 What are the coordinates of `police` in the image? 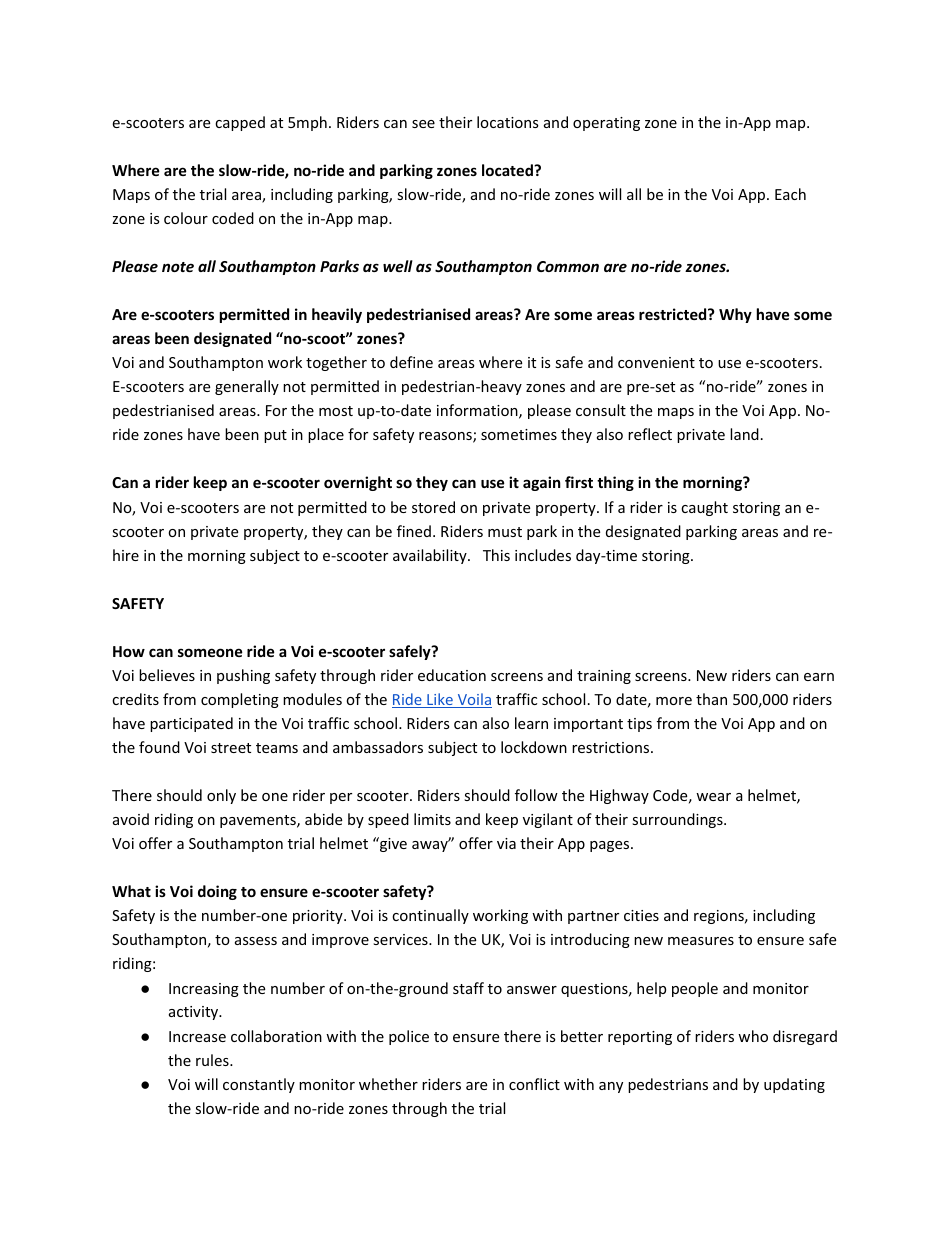 It's located at (409, 1037).
